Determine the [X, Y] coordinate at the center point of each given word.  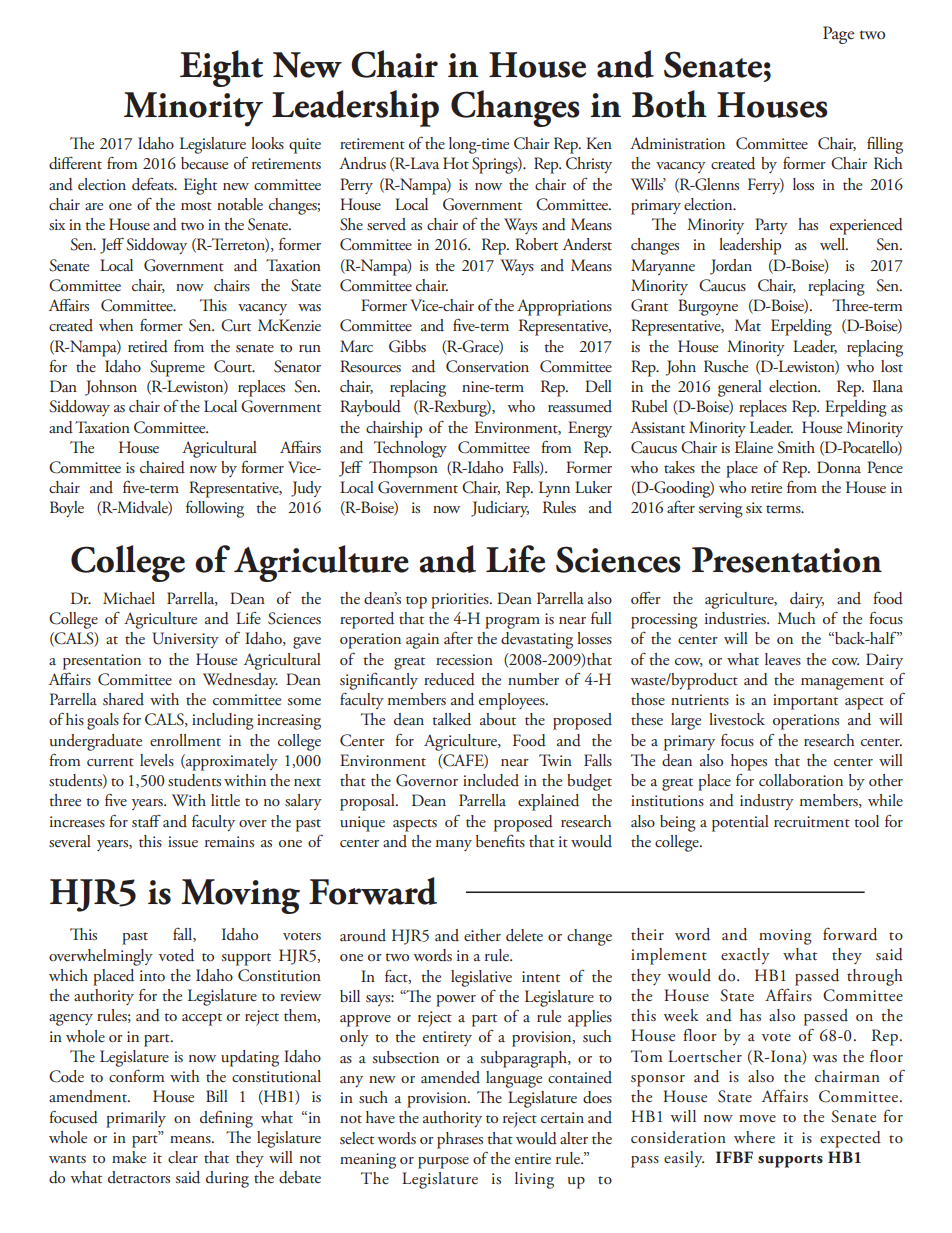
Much [796, 618]
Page [838, 35]
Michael [129, 598]
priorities [461, 601]
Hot [456, 163]
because [204, 163]
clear [183, 1157]
